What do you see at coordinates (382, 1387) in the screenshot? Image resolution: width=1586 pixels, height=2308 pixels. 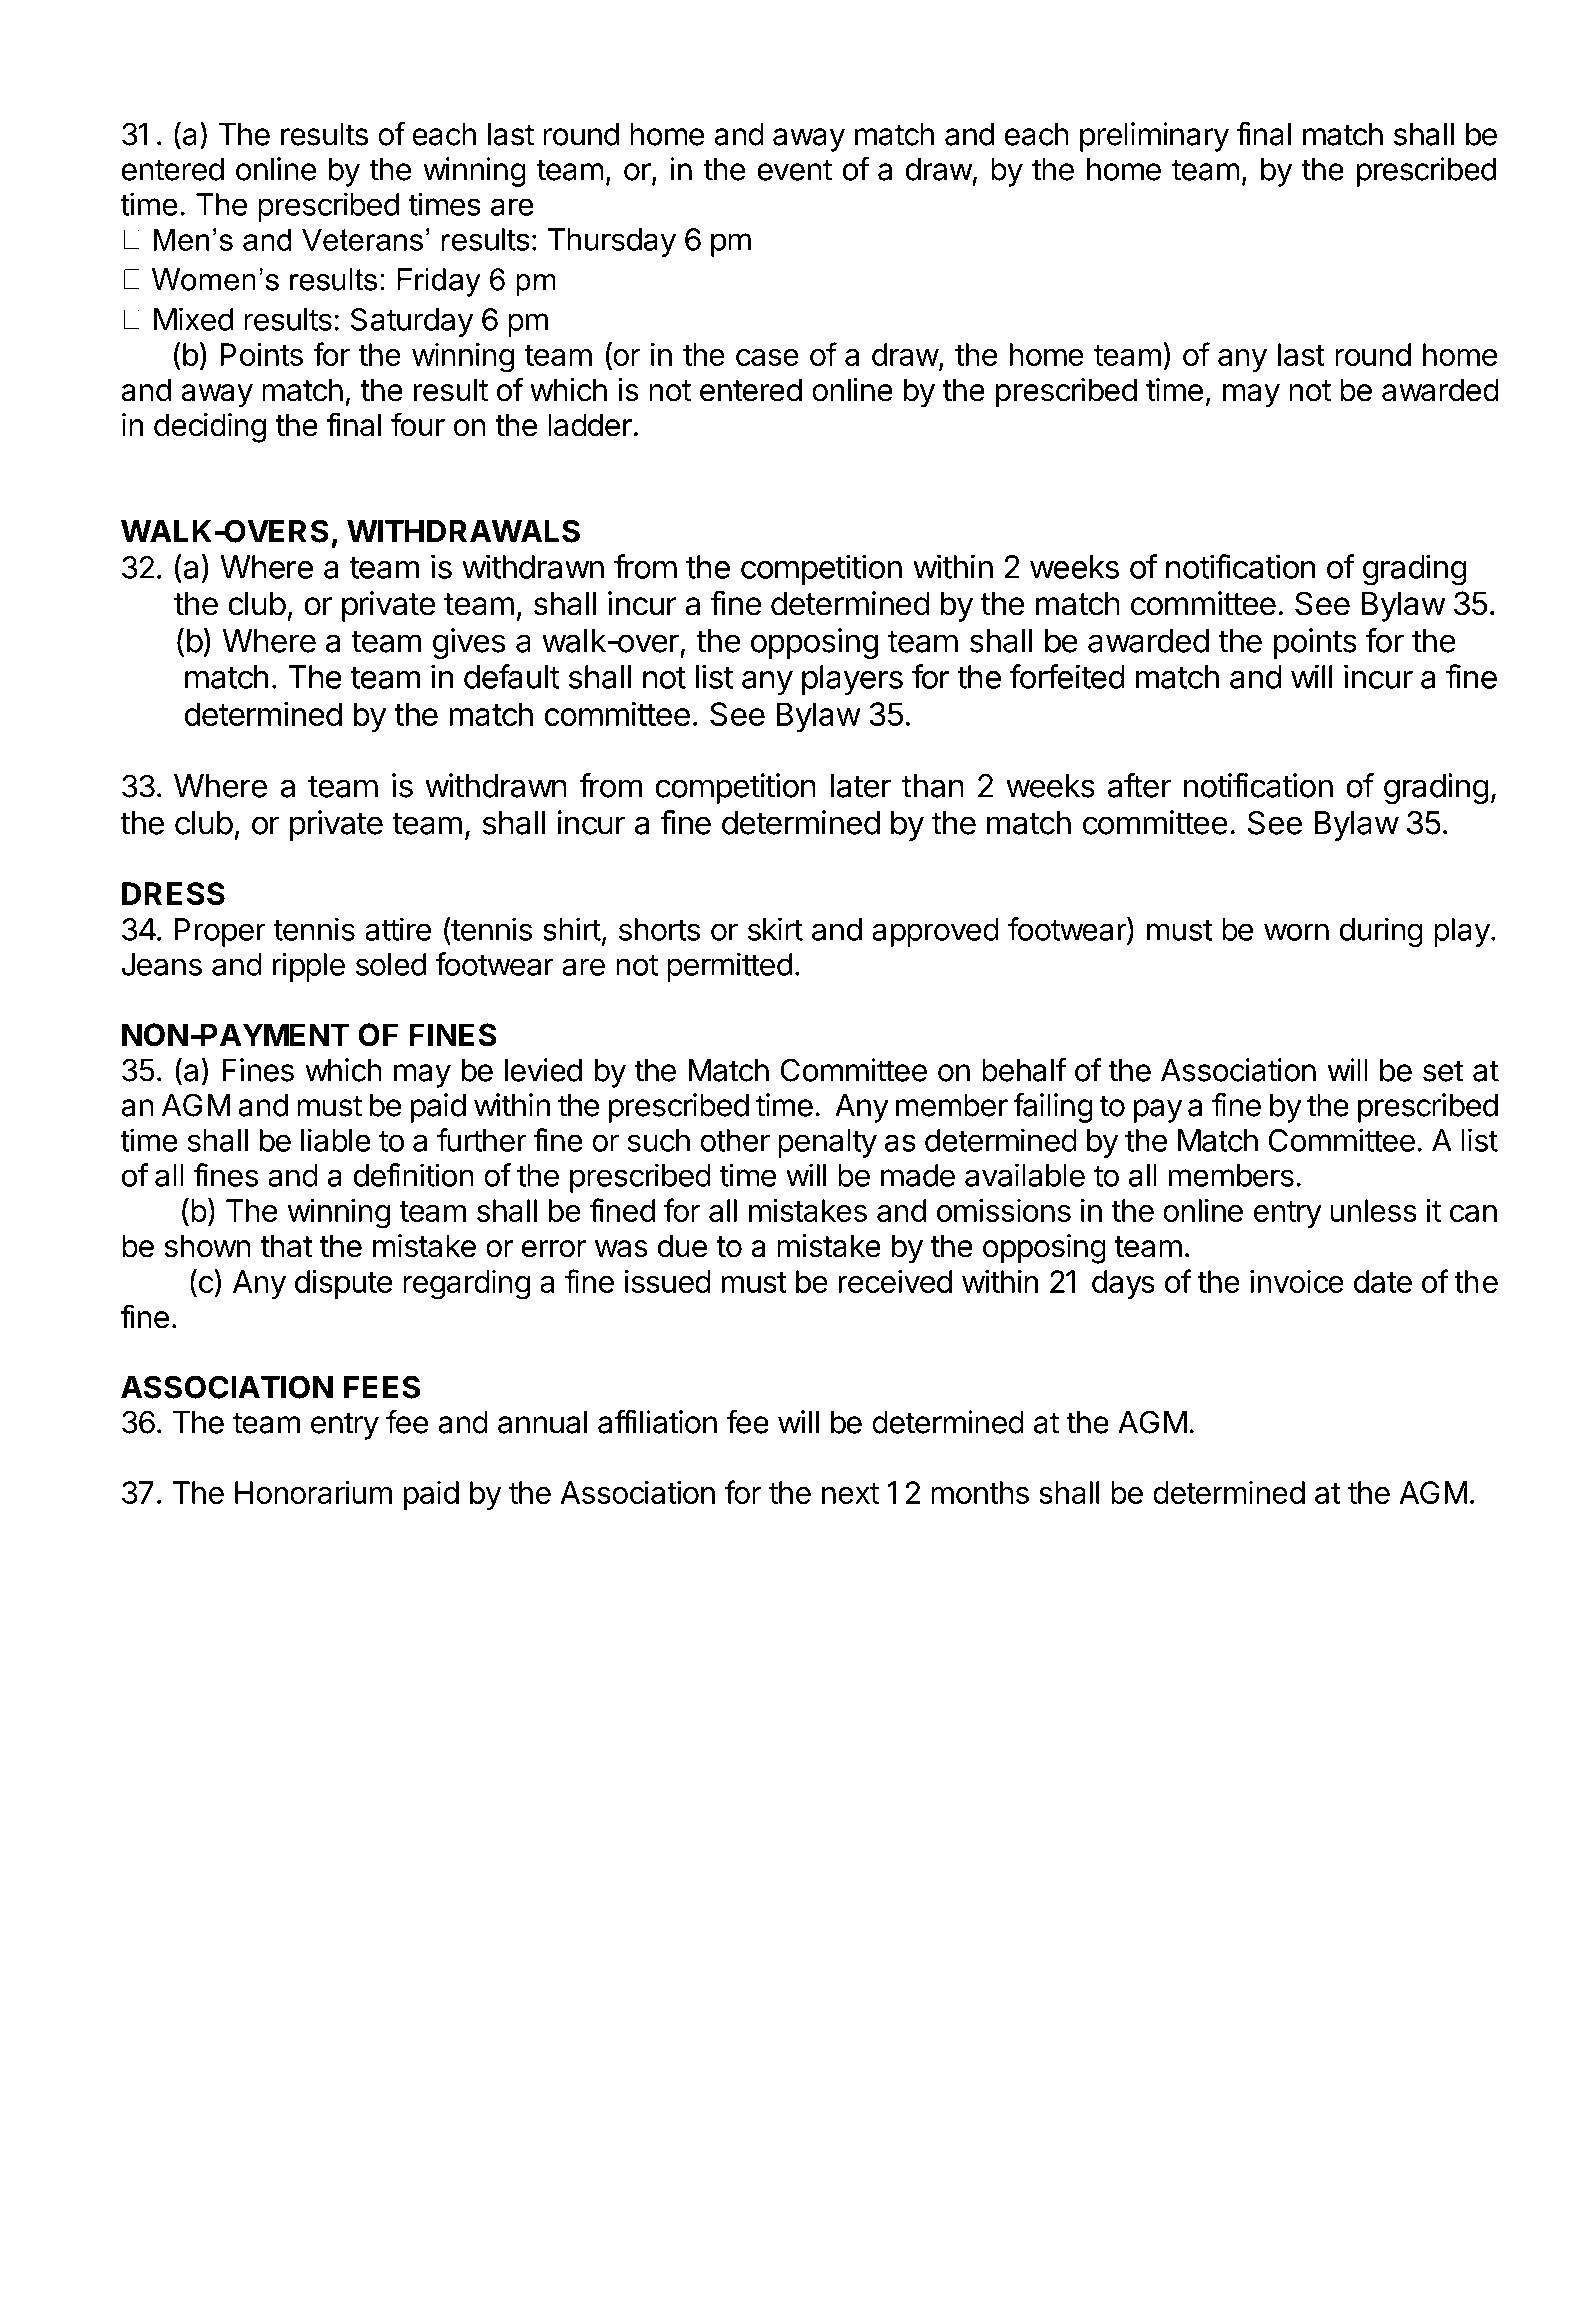 I see `FEES` at bounding box center [382, 1387].
